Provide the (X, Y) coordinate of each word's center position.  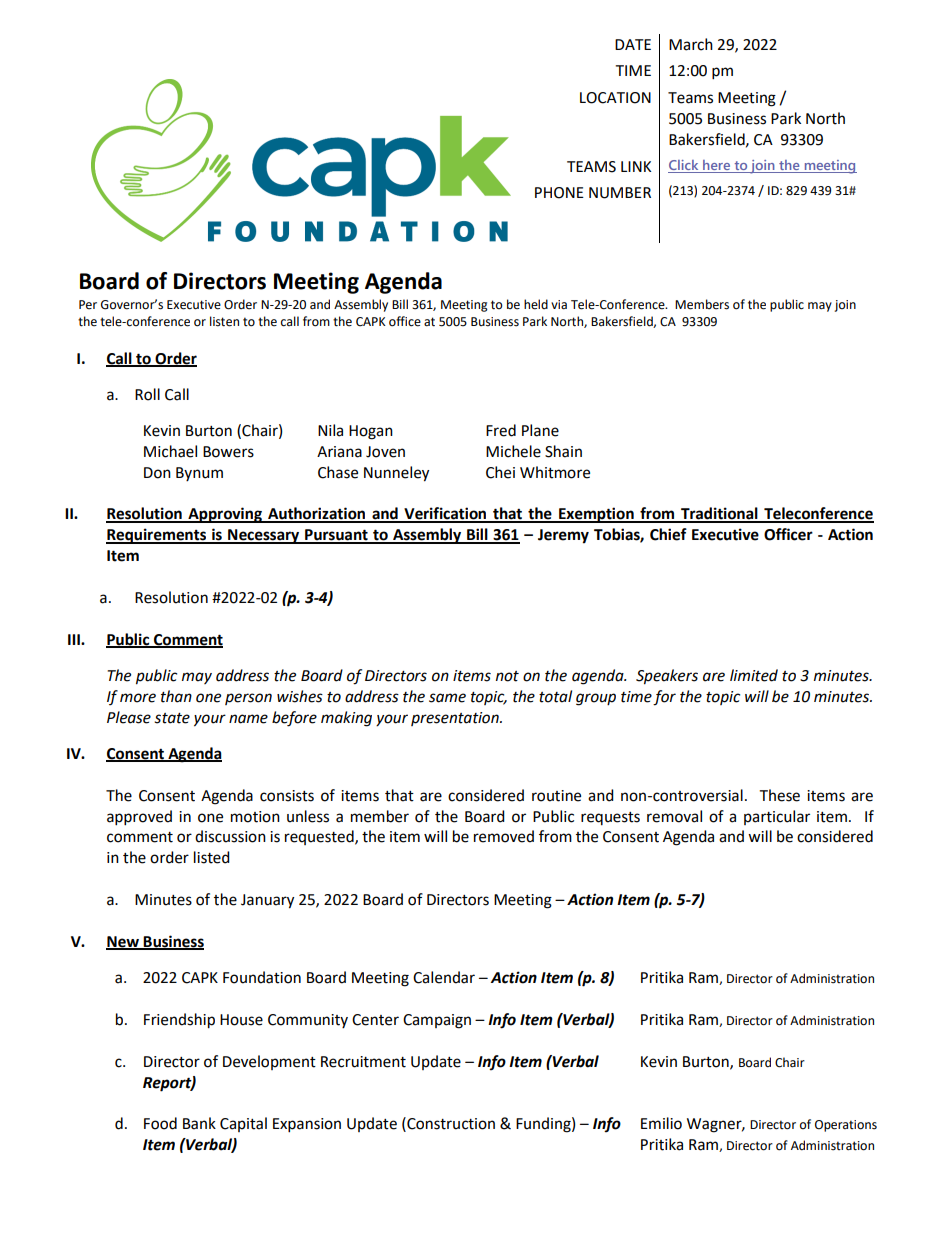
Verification (445, 514)
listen (224, 321)
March (691, 44)
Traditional (719, 514)
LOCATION (615, 98)
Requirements (157, 536)
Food (160, 1123)
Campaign (437, 1021)
